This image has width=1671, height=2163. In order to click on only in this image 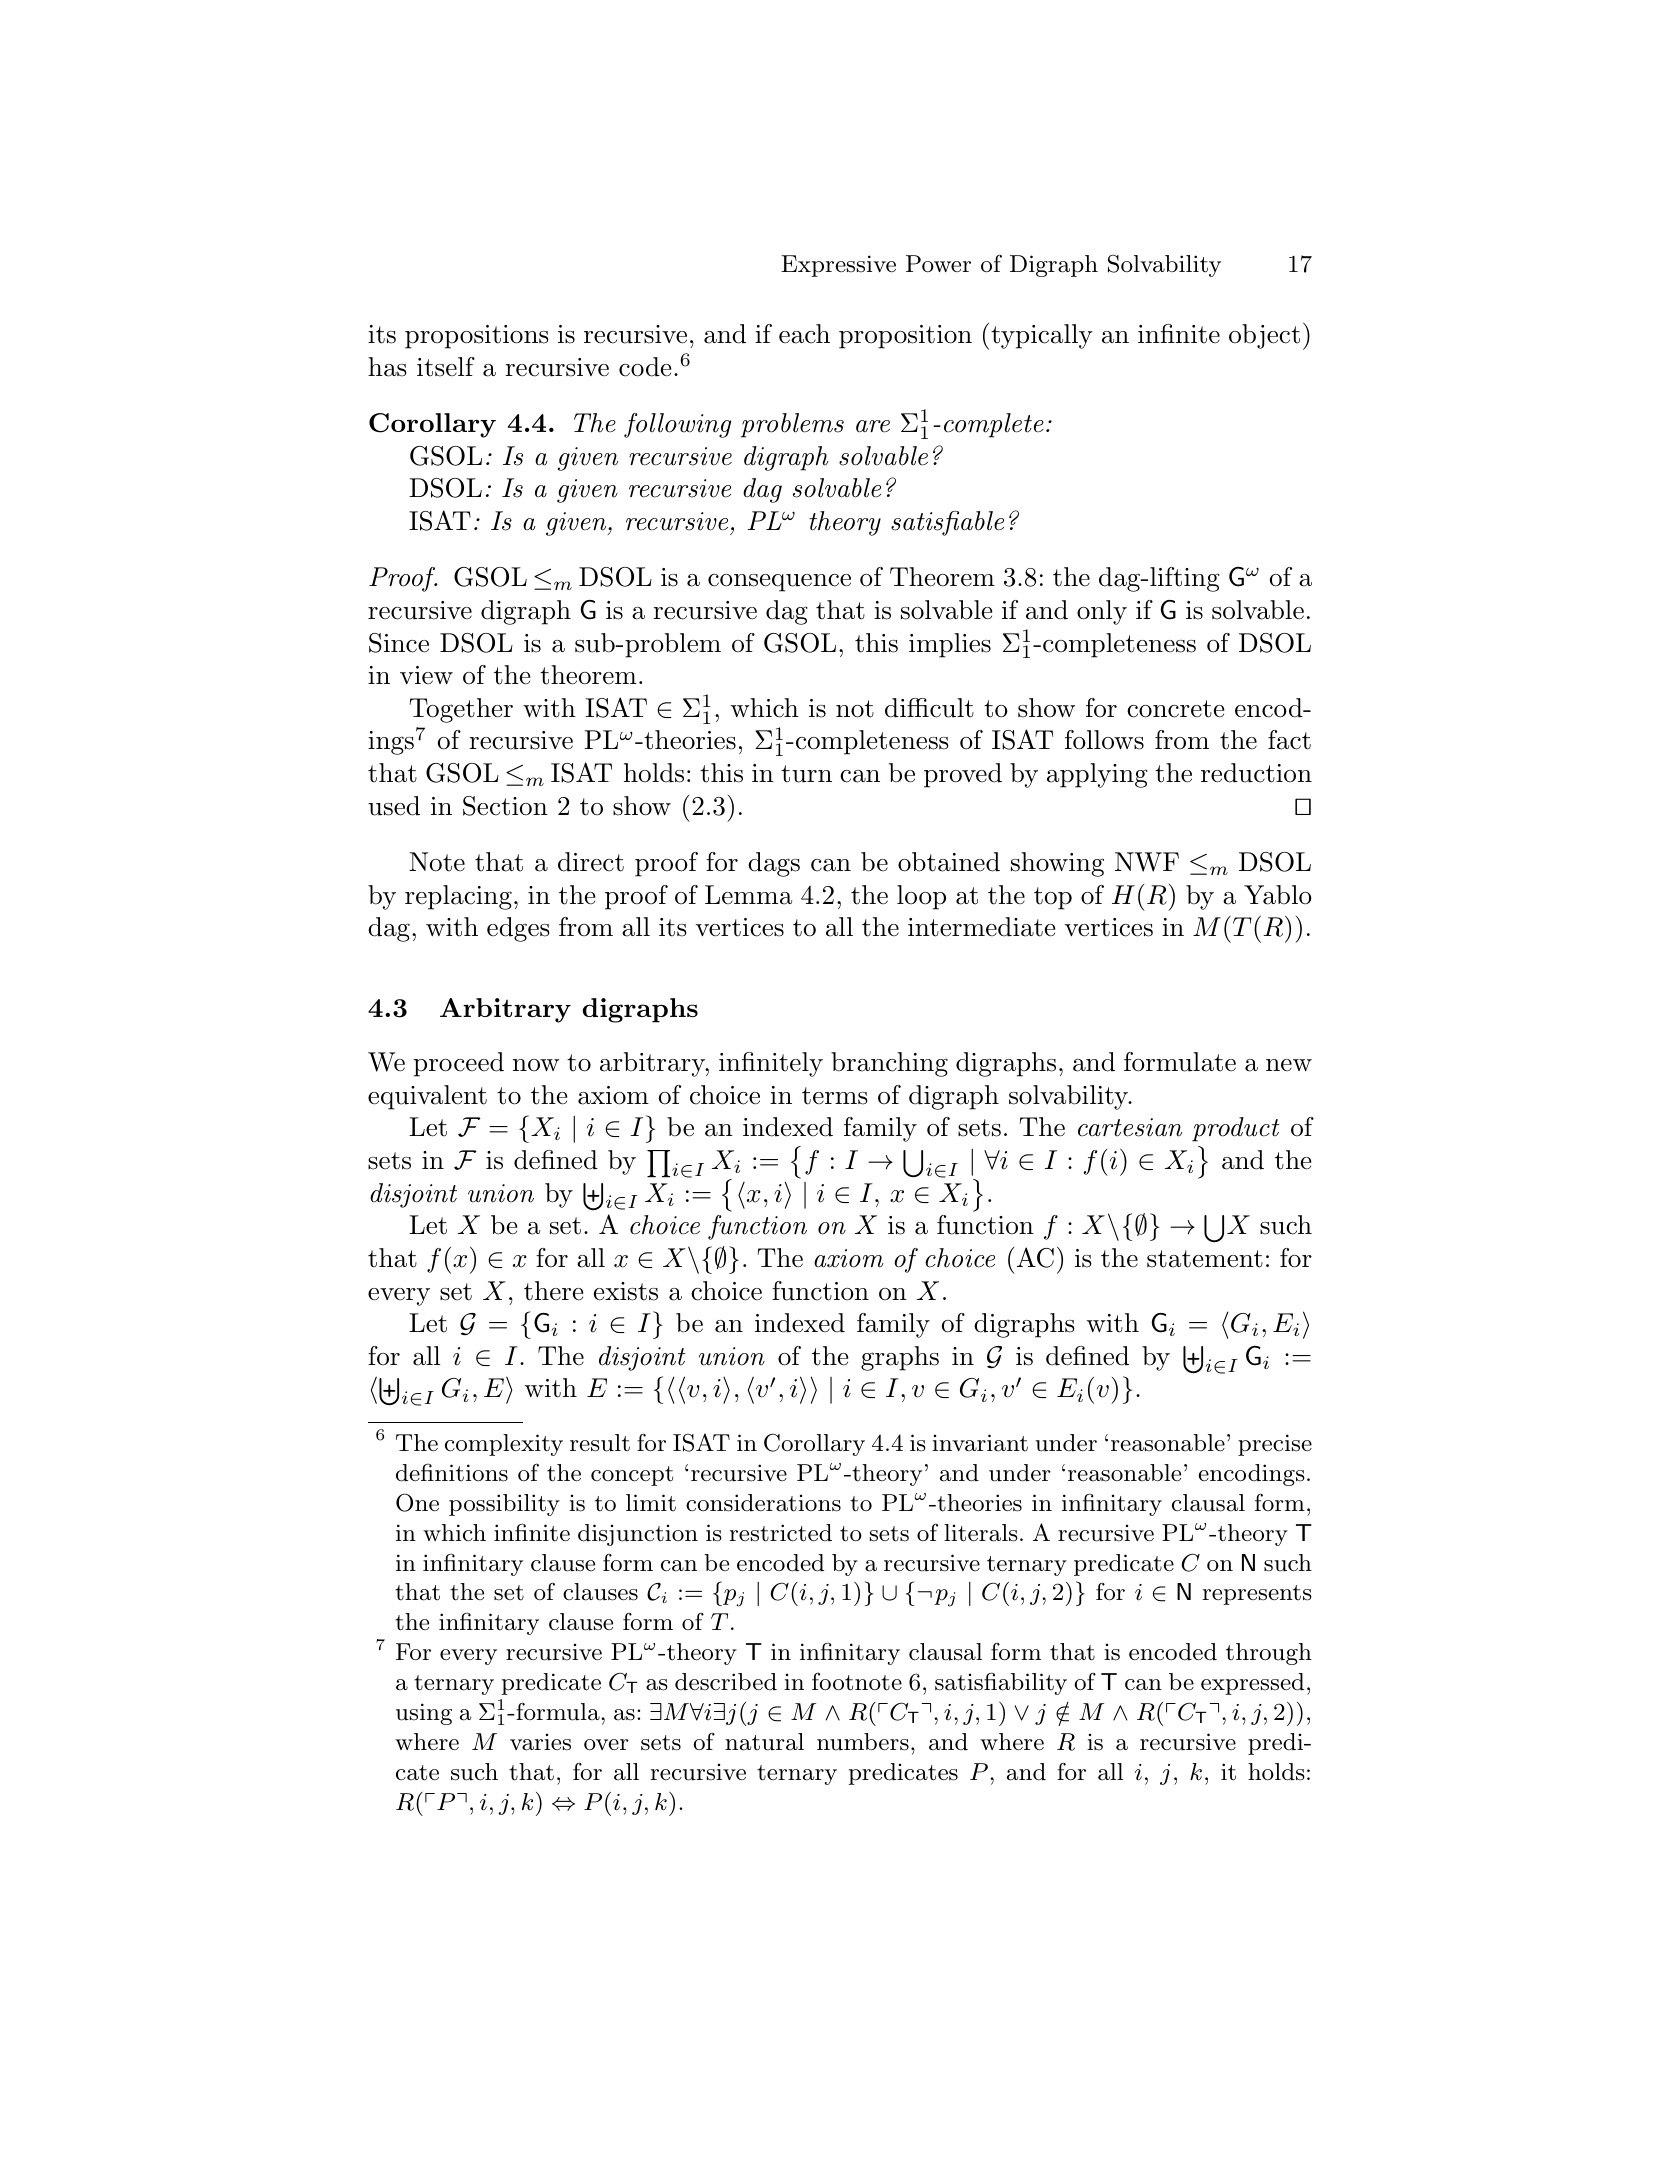, I will do `click(1102, 612)`.
